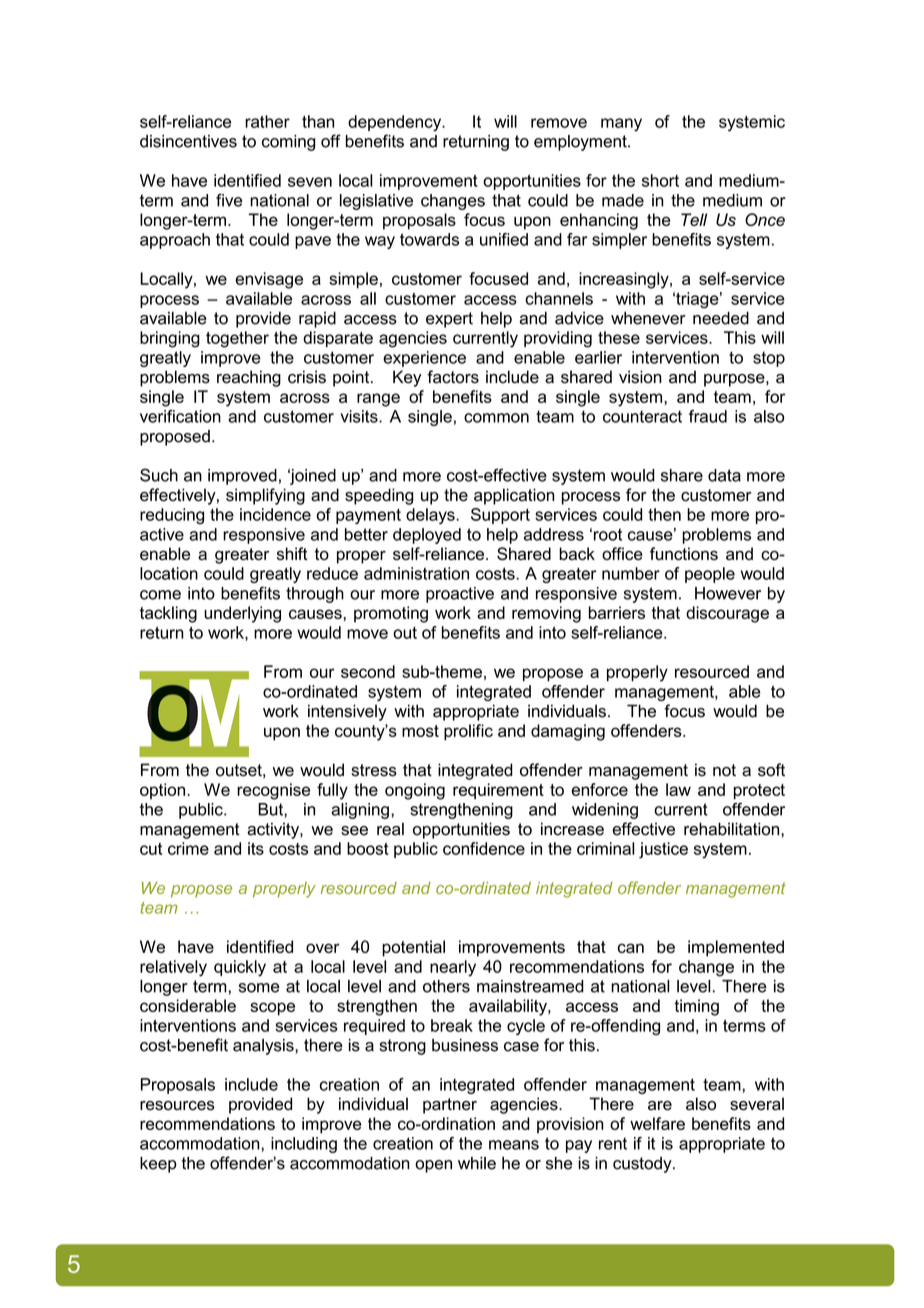 The height and width of the page is (1308, 924). Describe the element at coordinates (453, 377) in the page. I see `factors` at that location.
